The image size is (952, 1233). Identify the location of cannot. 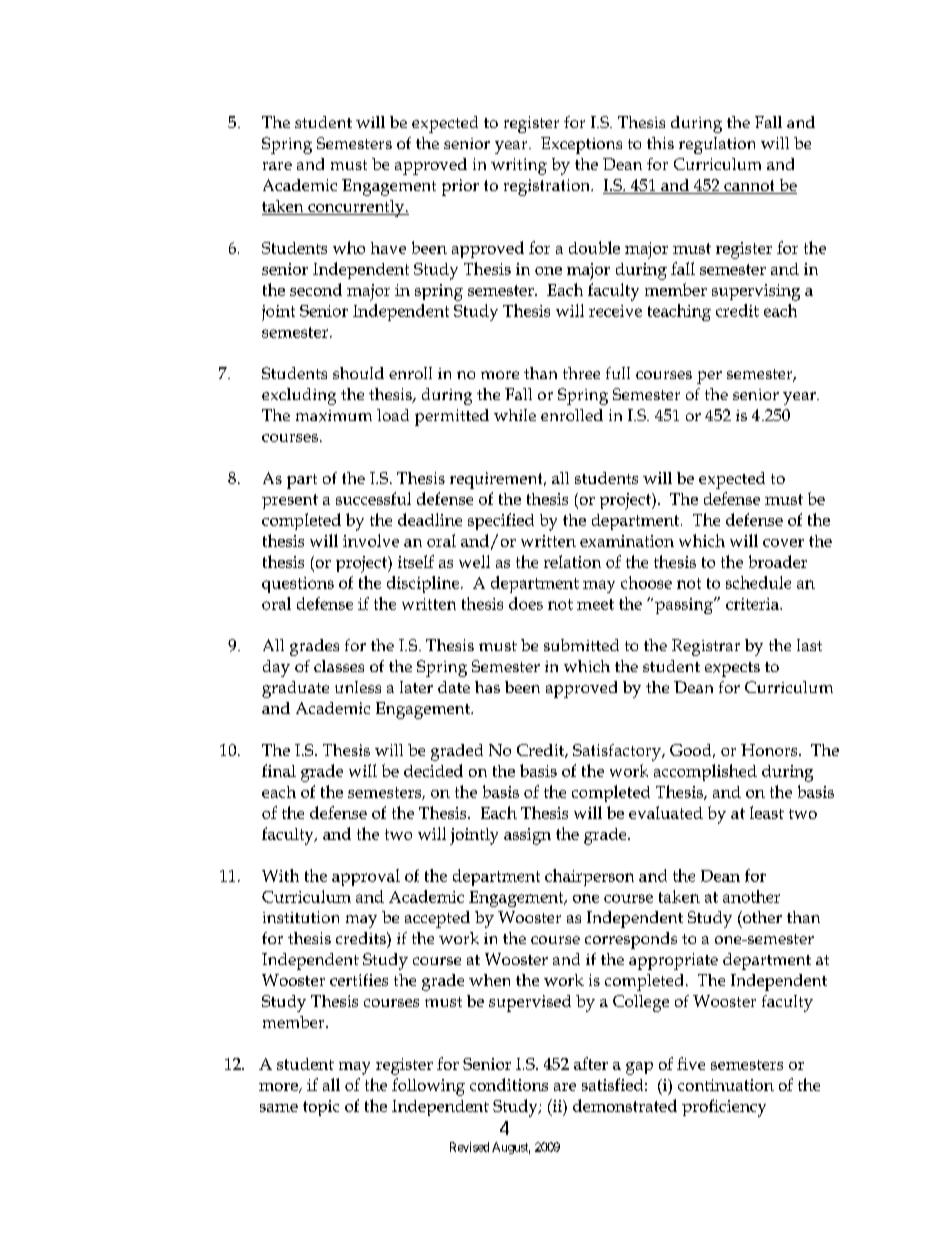
(749, 187).
